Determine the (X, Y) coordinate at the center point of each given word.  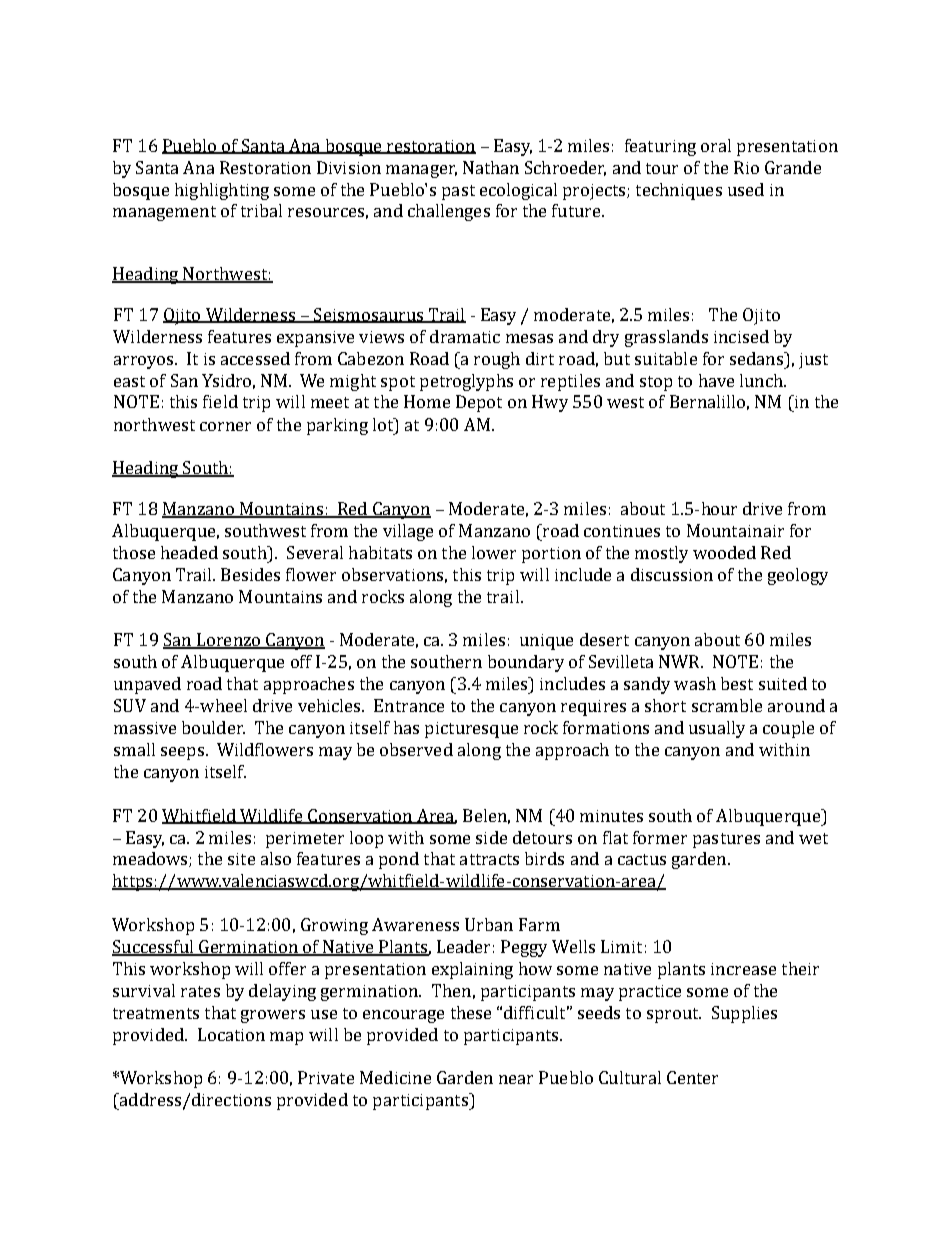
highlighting (222, 191)
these (471, 1012)
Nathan (491, 167)
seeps (182, 753)
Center (692, 1077)
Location (231, 1034)
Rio (746, 167)
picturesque (471, 730)
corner (225, 426)
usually (717, 729)
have (716, 380)
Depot (479, 403)
